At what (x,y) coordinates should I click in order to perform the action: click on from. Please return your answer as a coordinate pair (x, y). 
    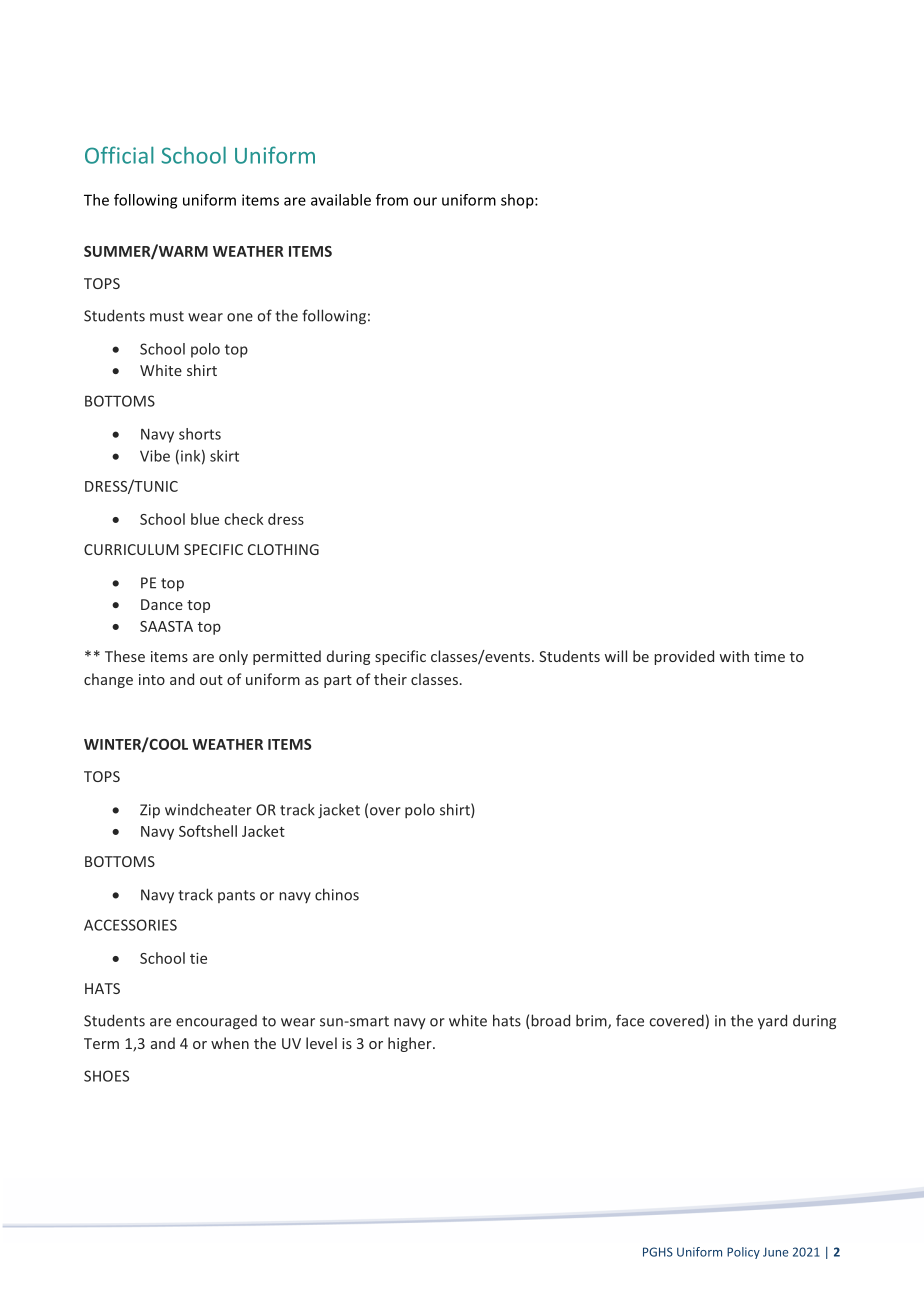
    Looking at the image, I should click on (392, 200).
